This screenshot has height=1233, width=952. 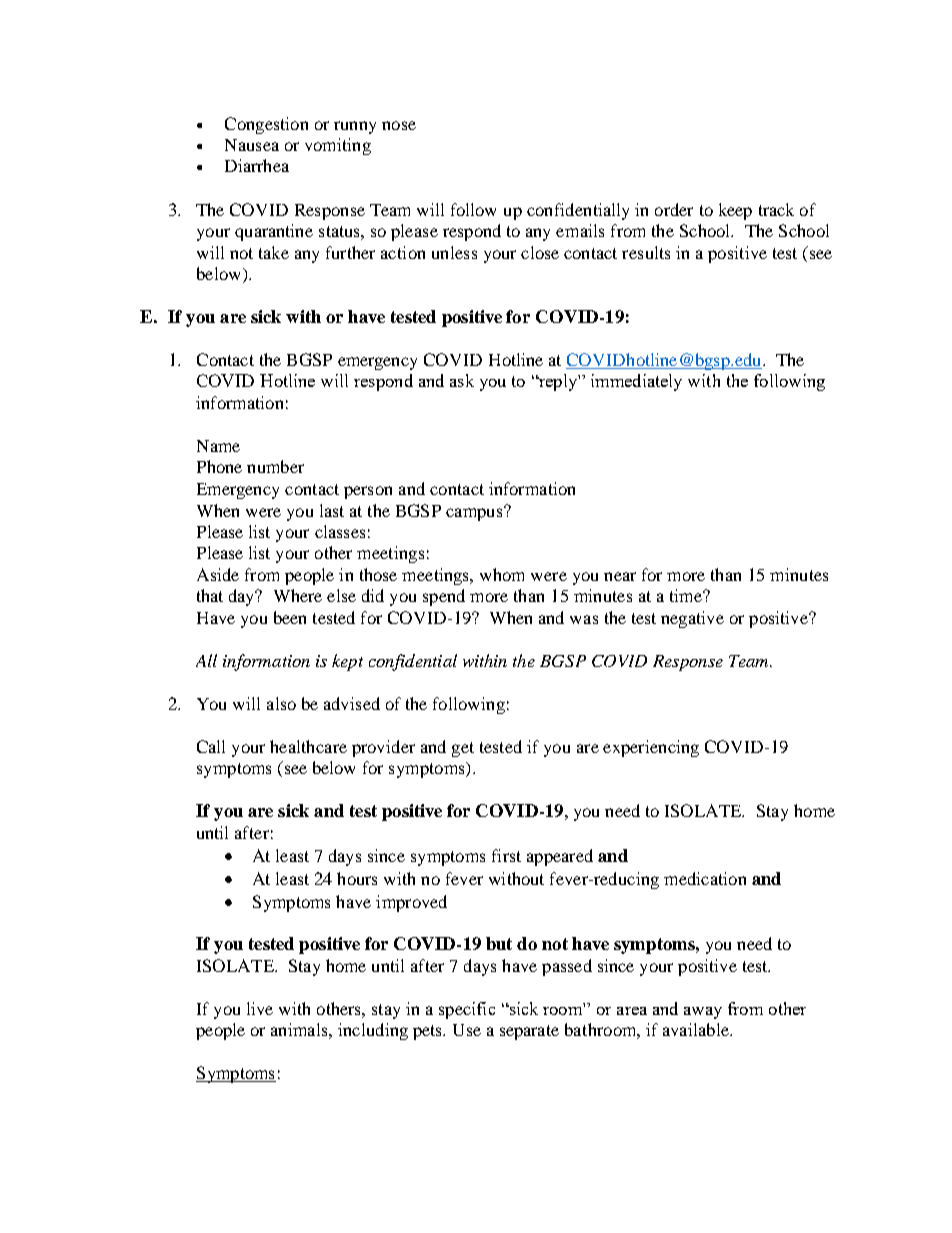 I want to click on ask, so click(x=462, y=380).
